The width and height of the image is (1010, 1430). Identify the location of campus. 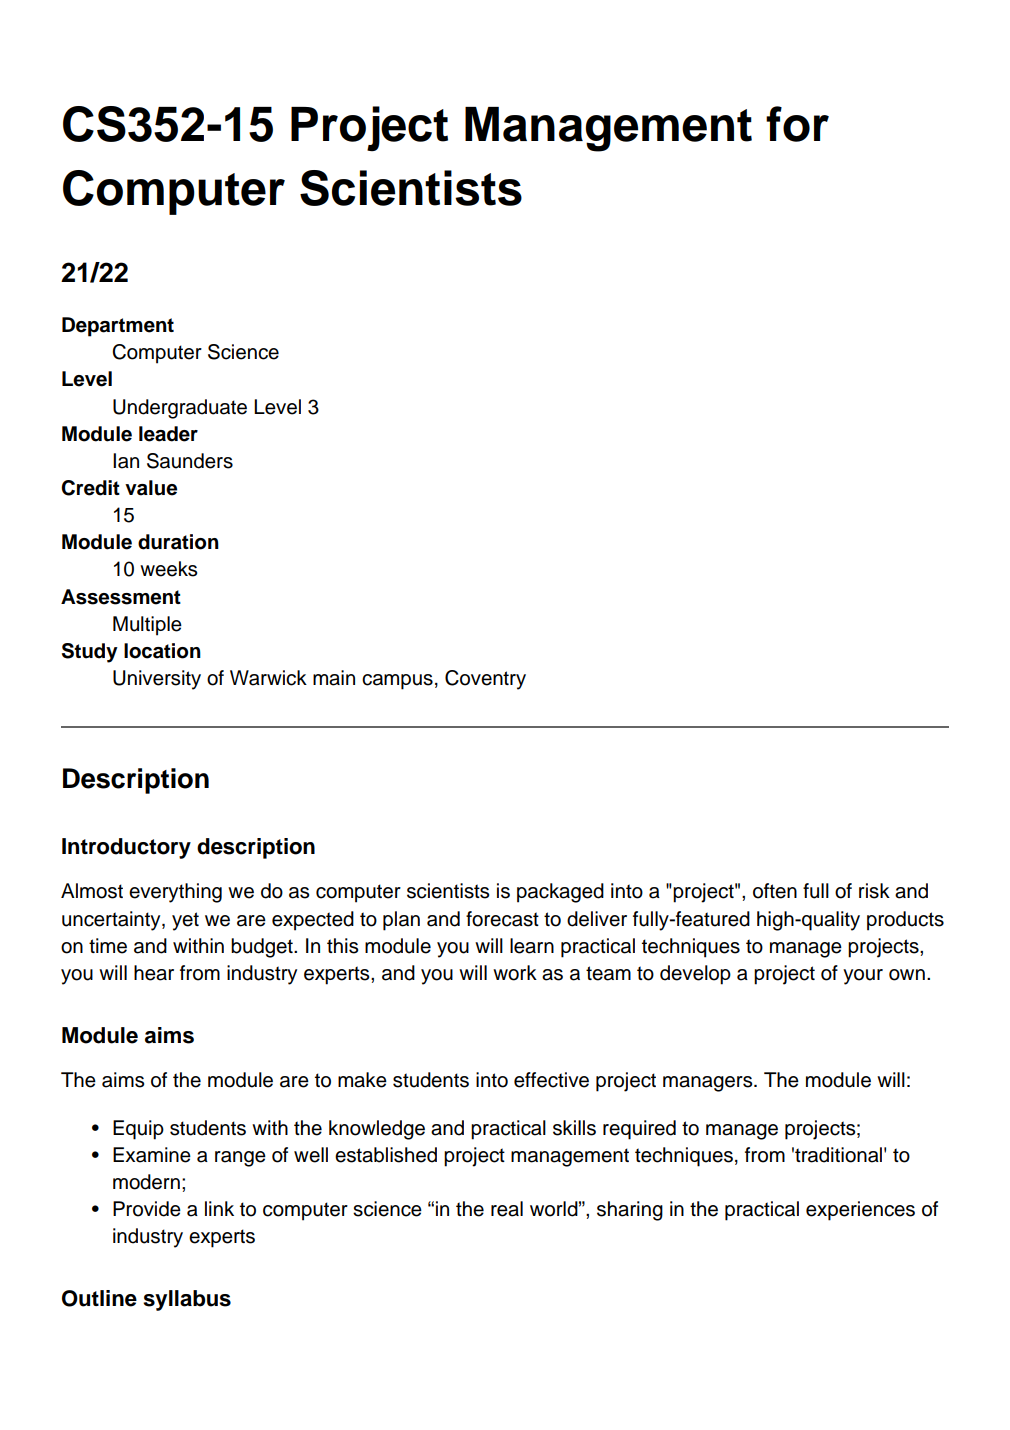
(397, 682).
